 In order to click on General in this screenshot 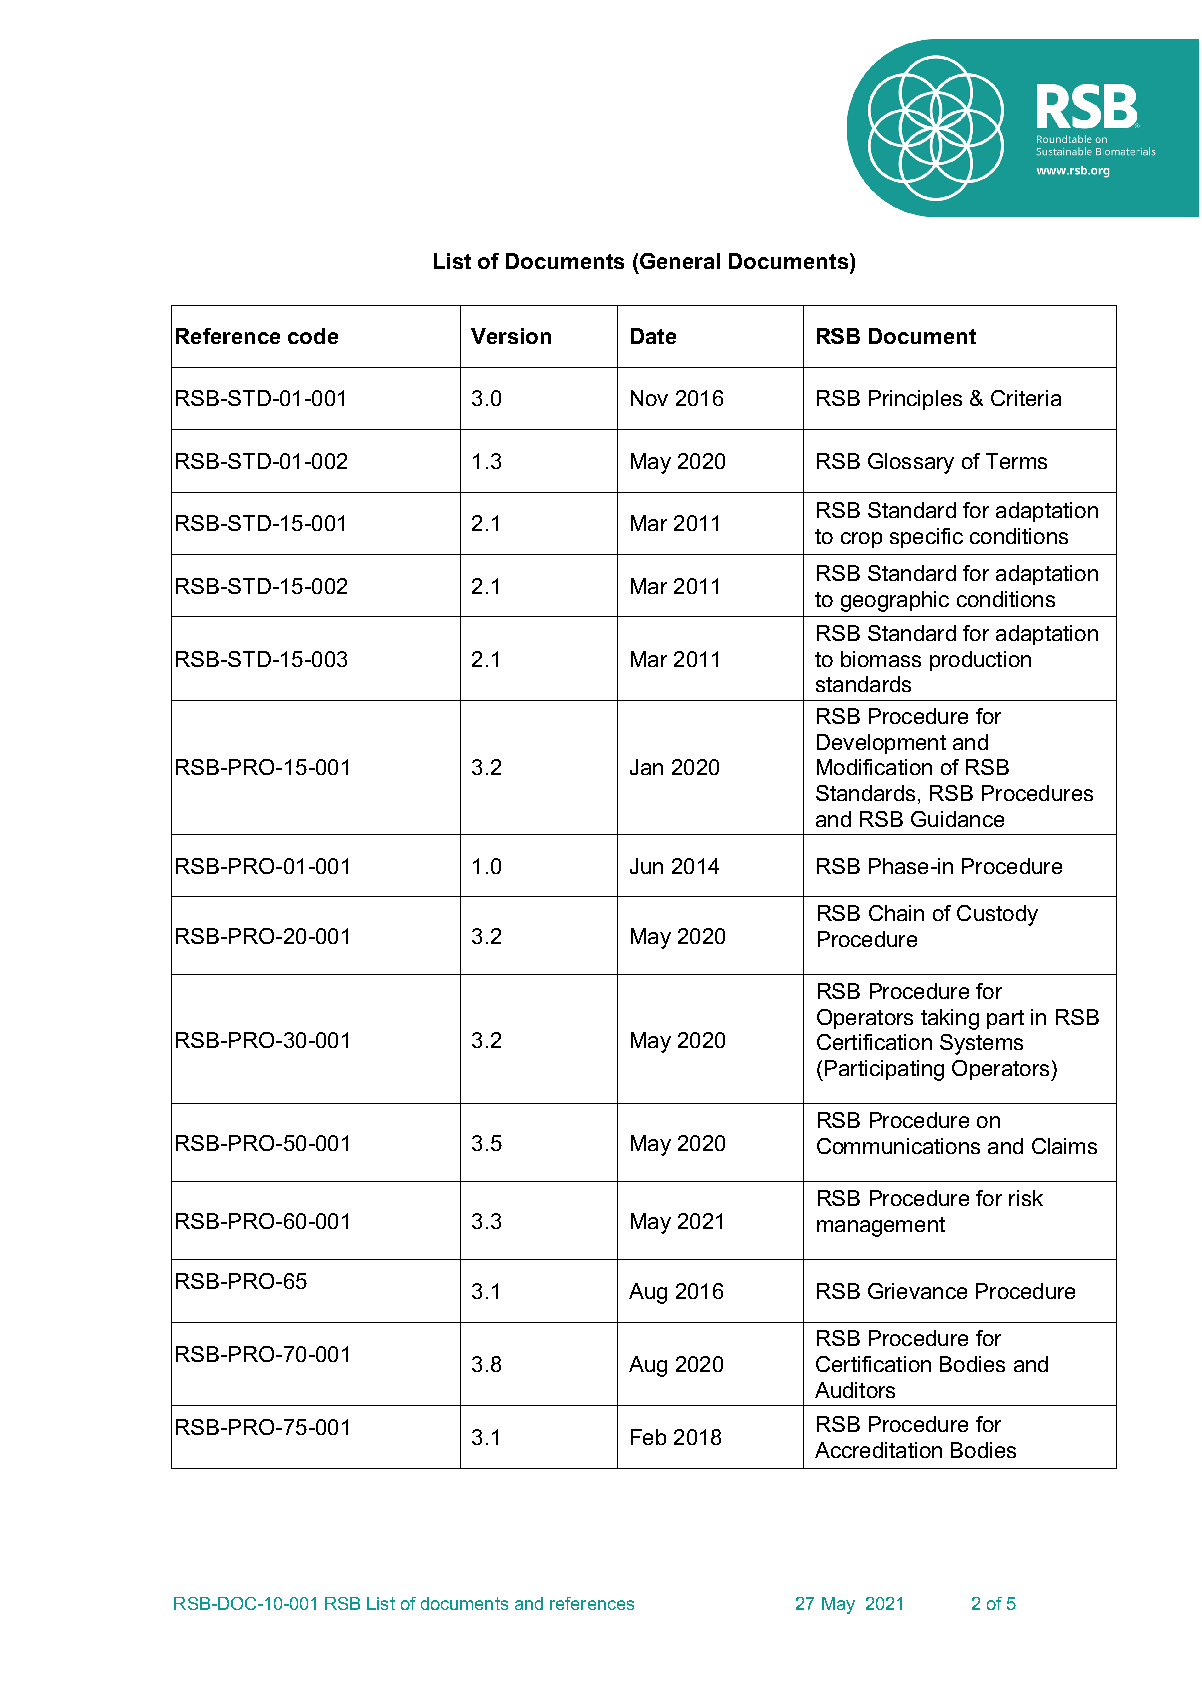, I will do `click(680, 261)`.
